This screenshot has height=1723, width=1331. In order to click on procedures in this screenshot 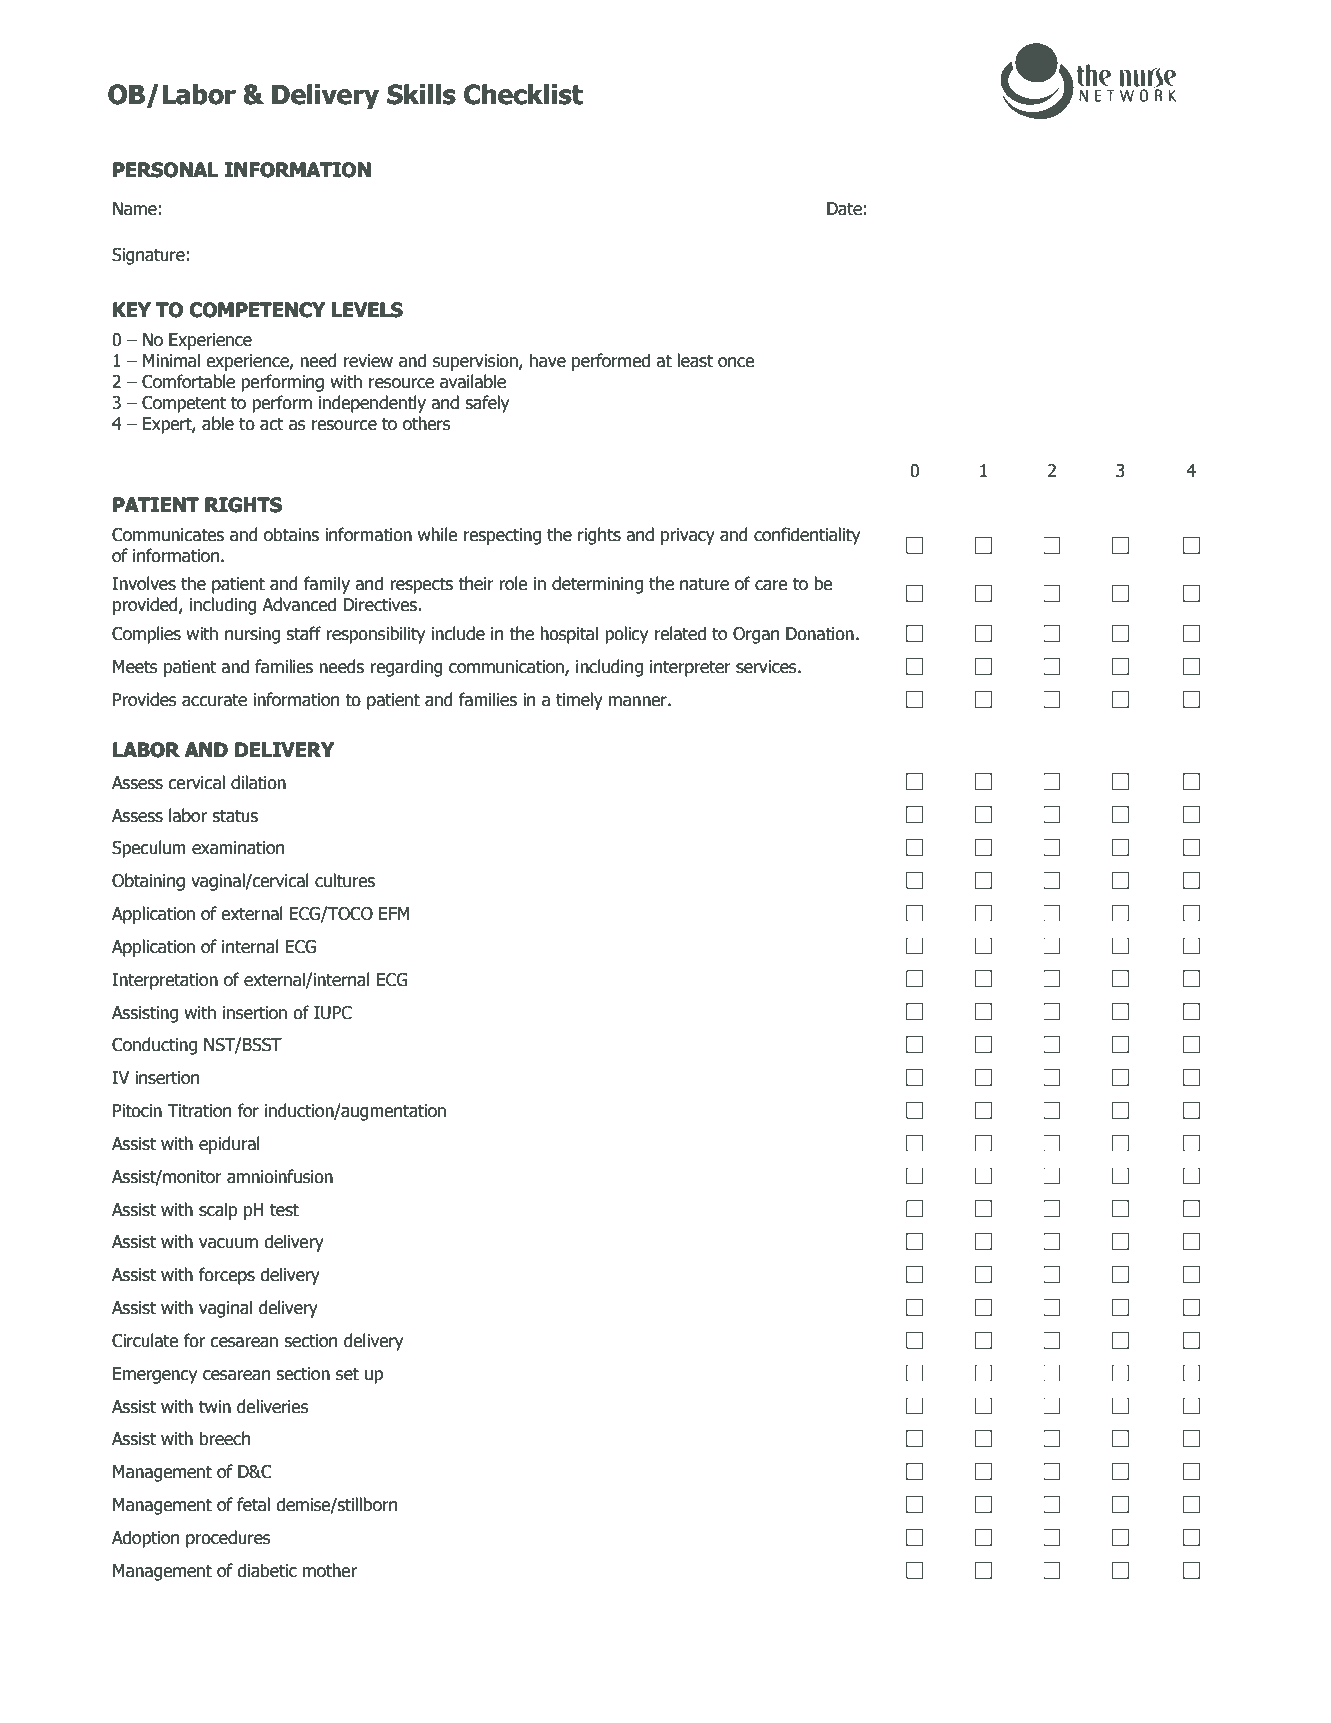, I will do `click(228, 1539)`.
